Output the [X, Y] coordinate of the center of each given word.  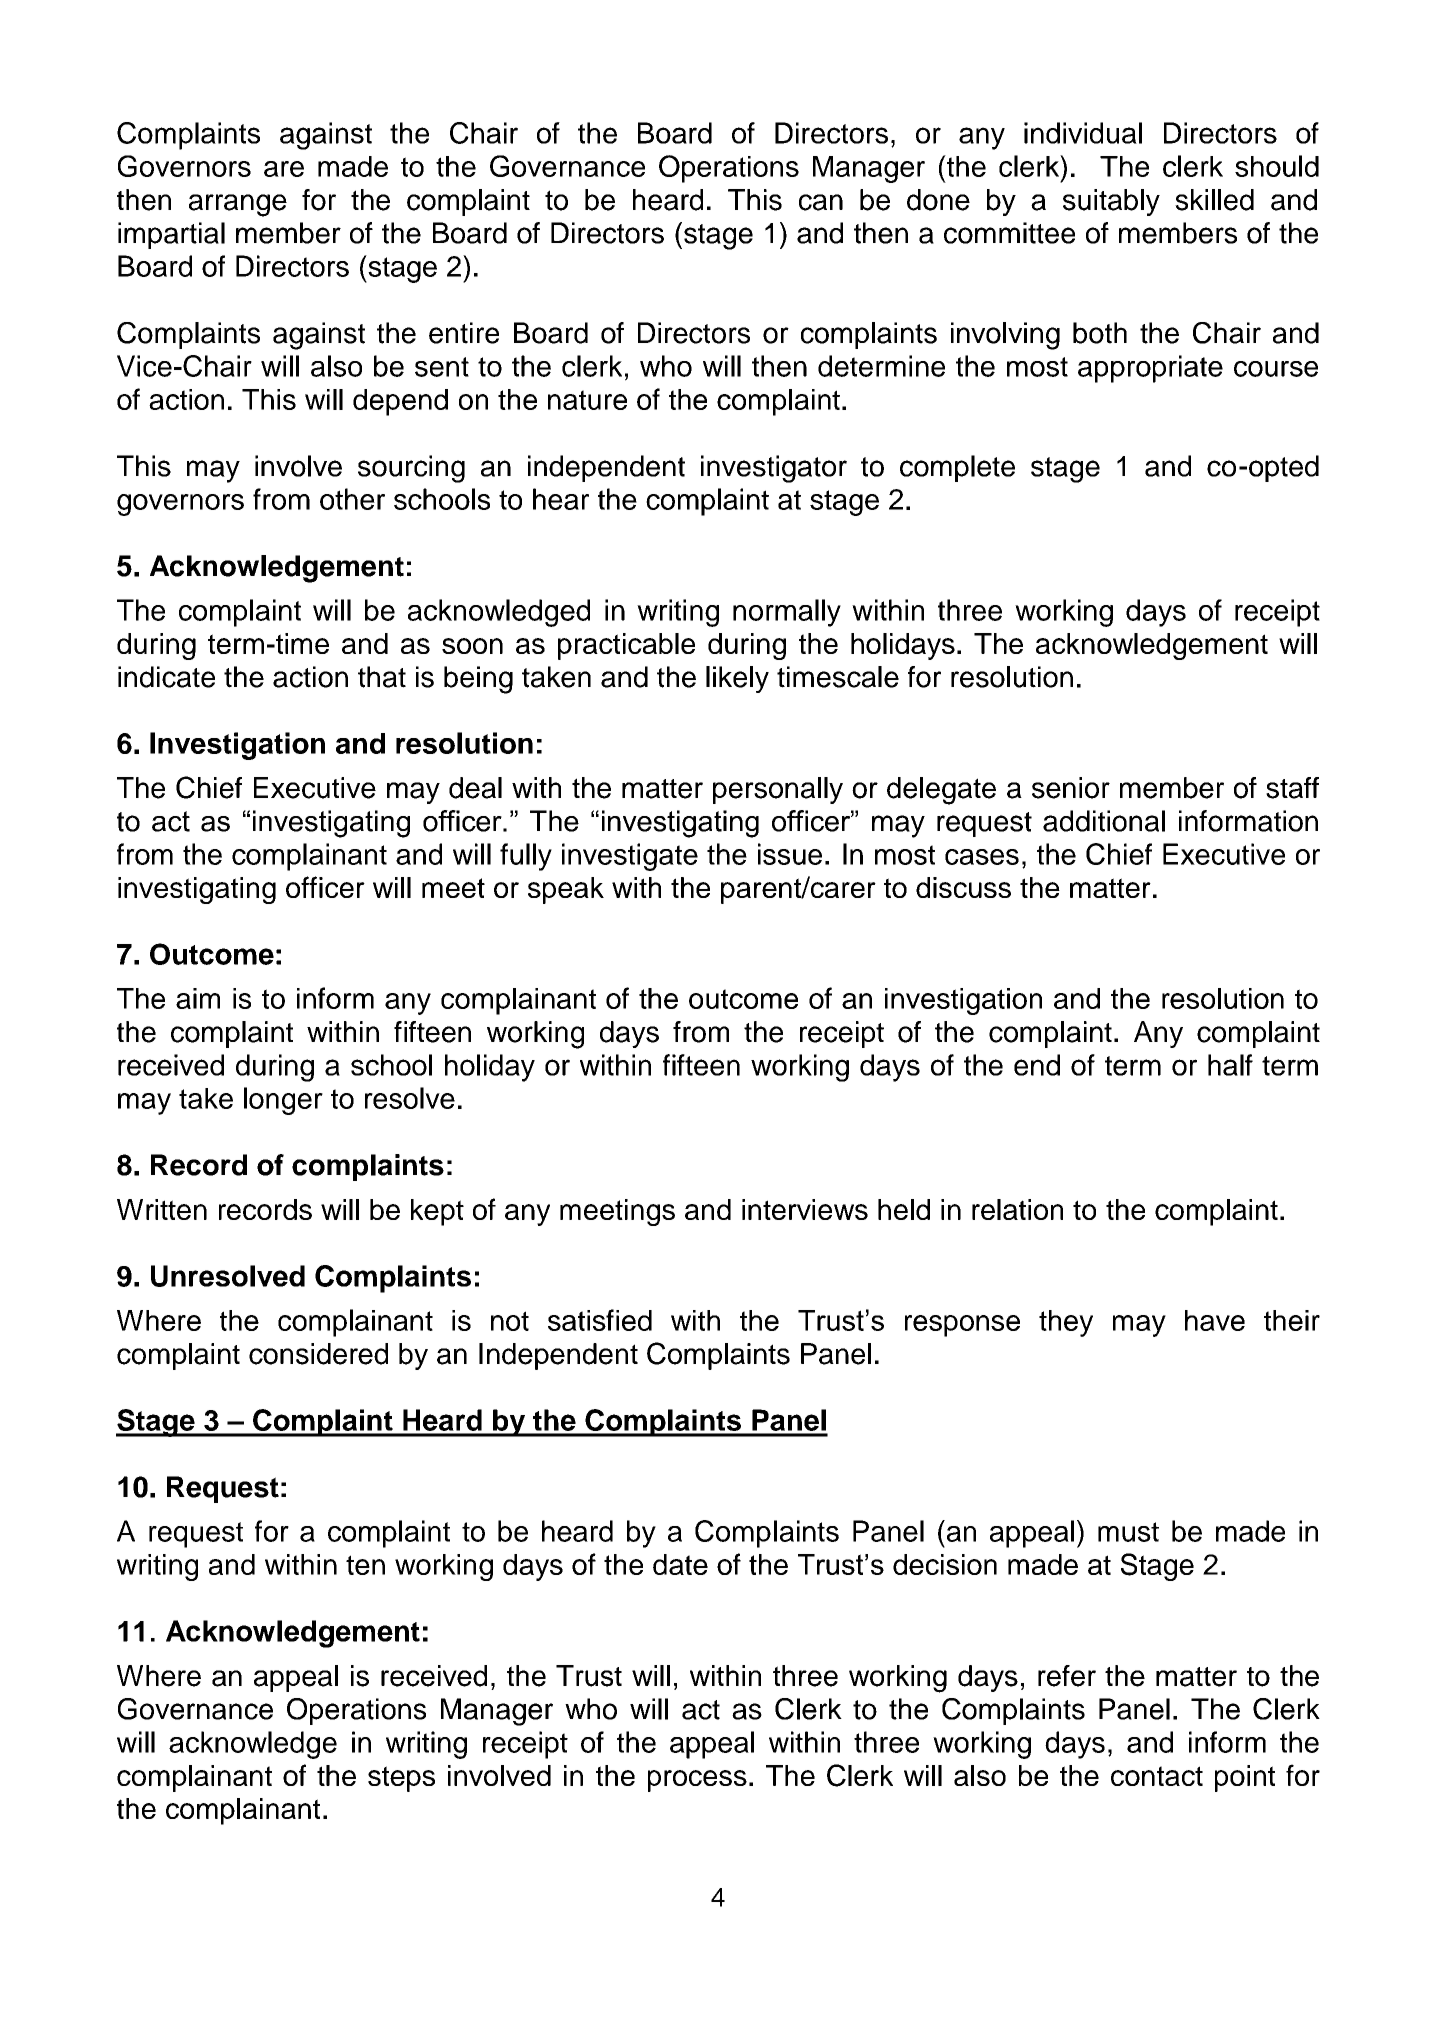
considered [318, 1354]
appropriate [1150, 369]
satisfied [600, 1320]
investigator [774, 469]
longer [283, 1101]
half [1230, 1065]
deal [475, 788]
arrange [238, 205]
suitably [1111, 202]
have [1215, 1320]
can [821, 202]
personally [778, 790]
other [352, 499]
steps [401, 1779]
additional [1104, 821]
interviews [805, 1209]
